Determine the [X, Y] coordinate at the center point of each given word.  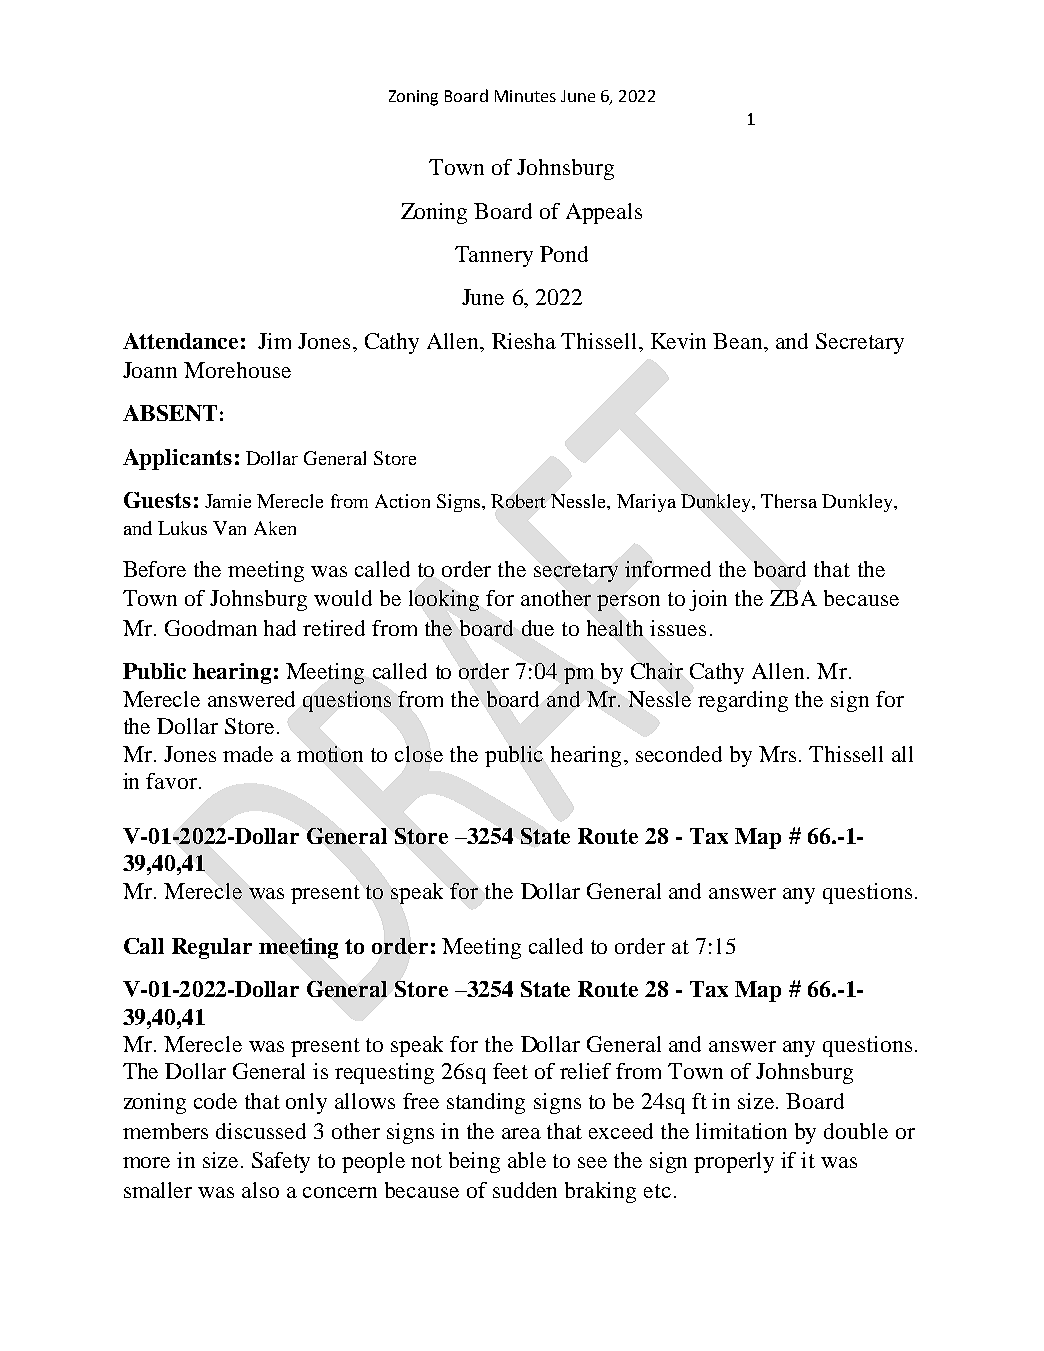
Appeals [604, 213]
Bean [739, 341]
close [419, 754]
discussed [261, 1131]
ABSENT [170, 413]
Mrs [779, 754]
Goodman [211, 628]
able [527, 1160]
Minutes [525, 96]
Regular [212, 948]
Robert [518, 501]
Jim [274, 341]
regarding [743, 701]
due [538, 628]
